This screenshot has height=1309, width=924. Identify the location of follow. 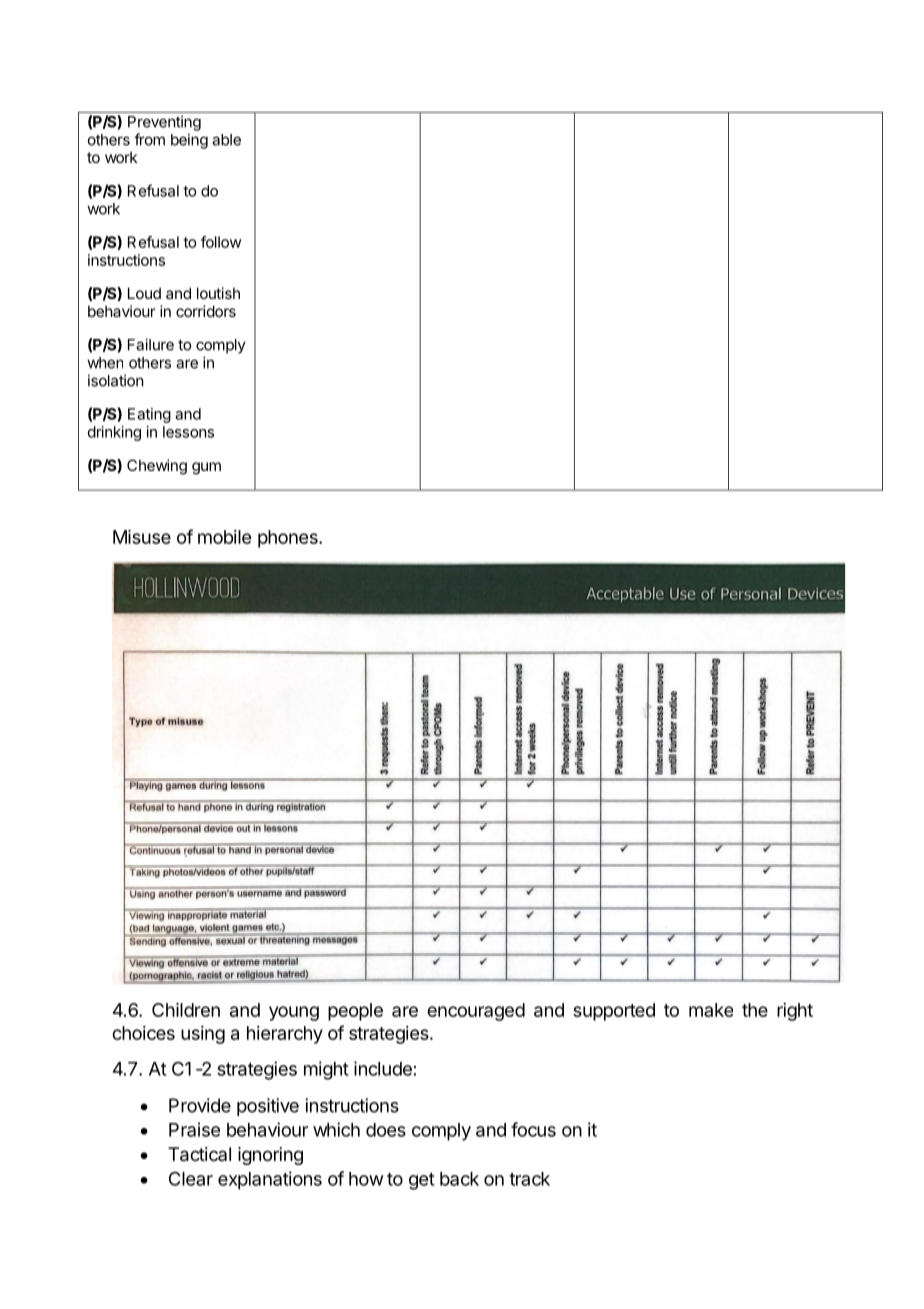
(221, 242).
